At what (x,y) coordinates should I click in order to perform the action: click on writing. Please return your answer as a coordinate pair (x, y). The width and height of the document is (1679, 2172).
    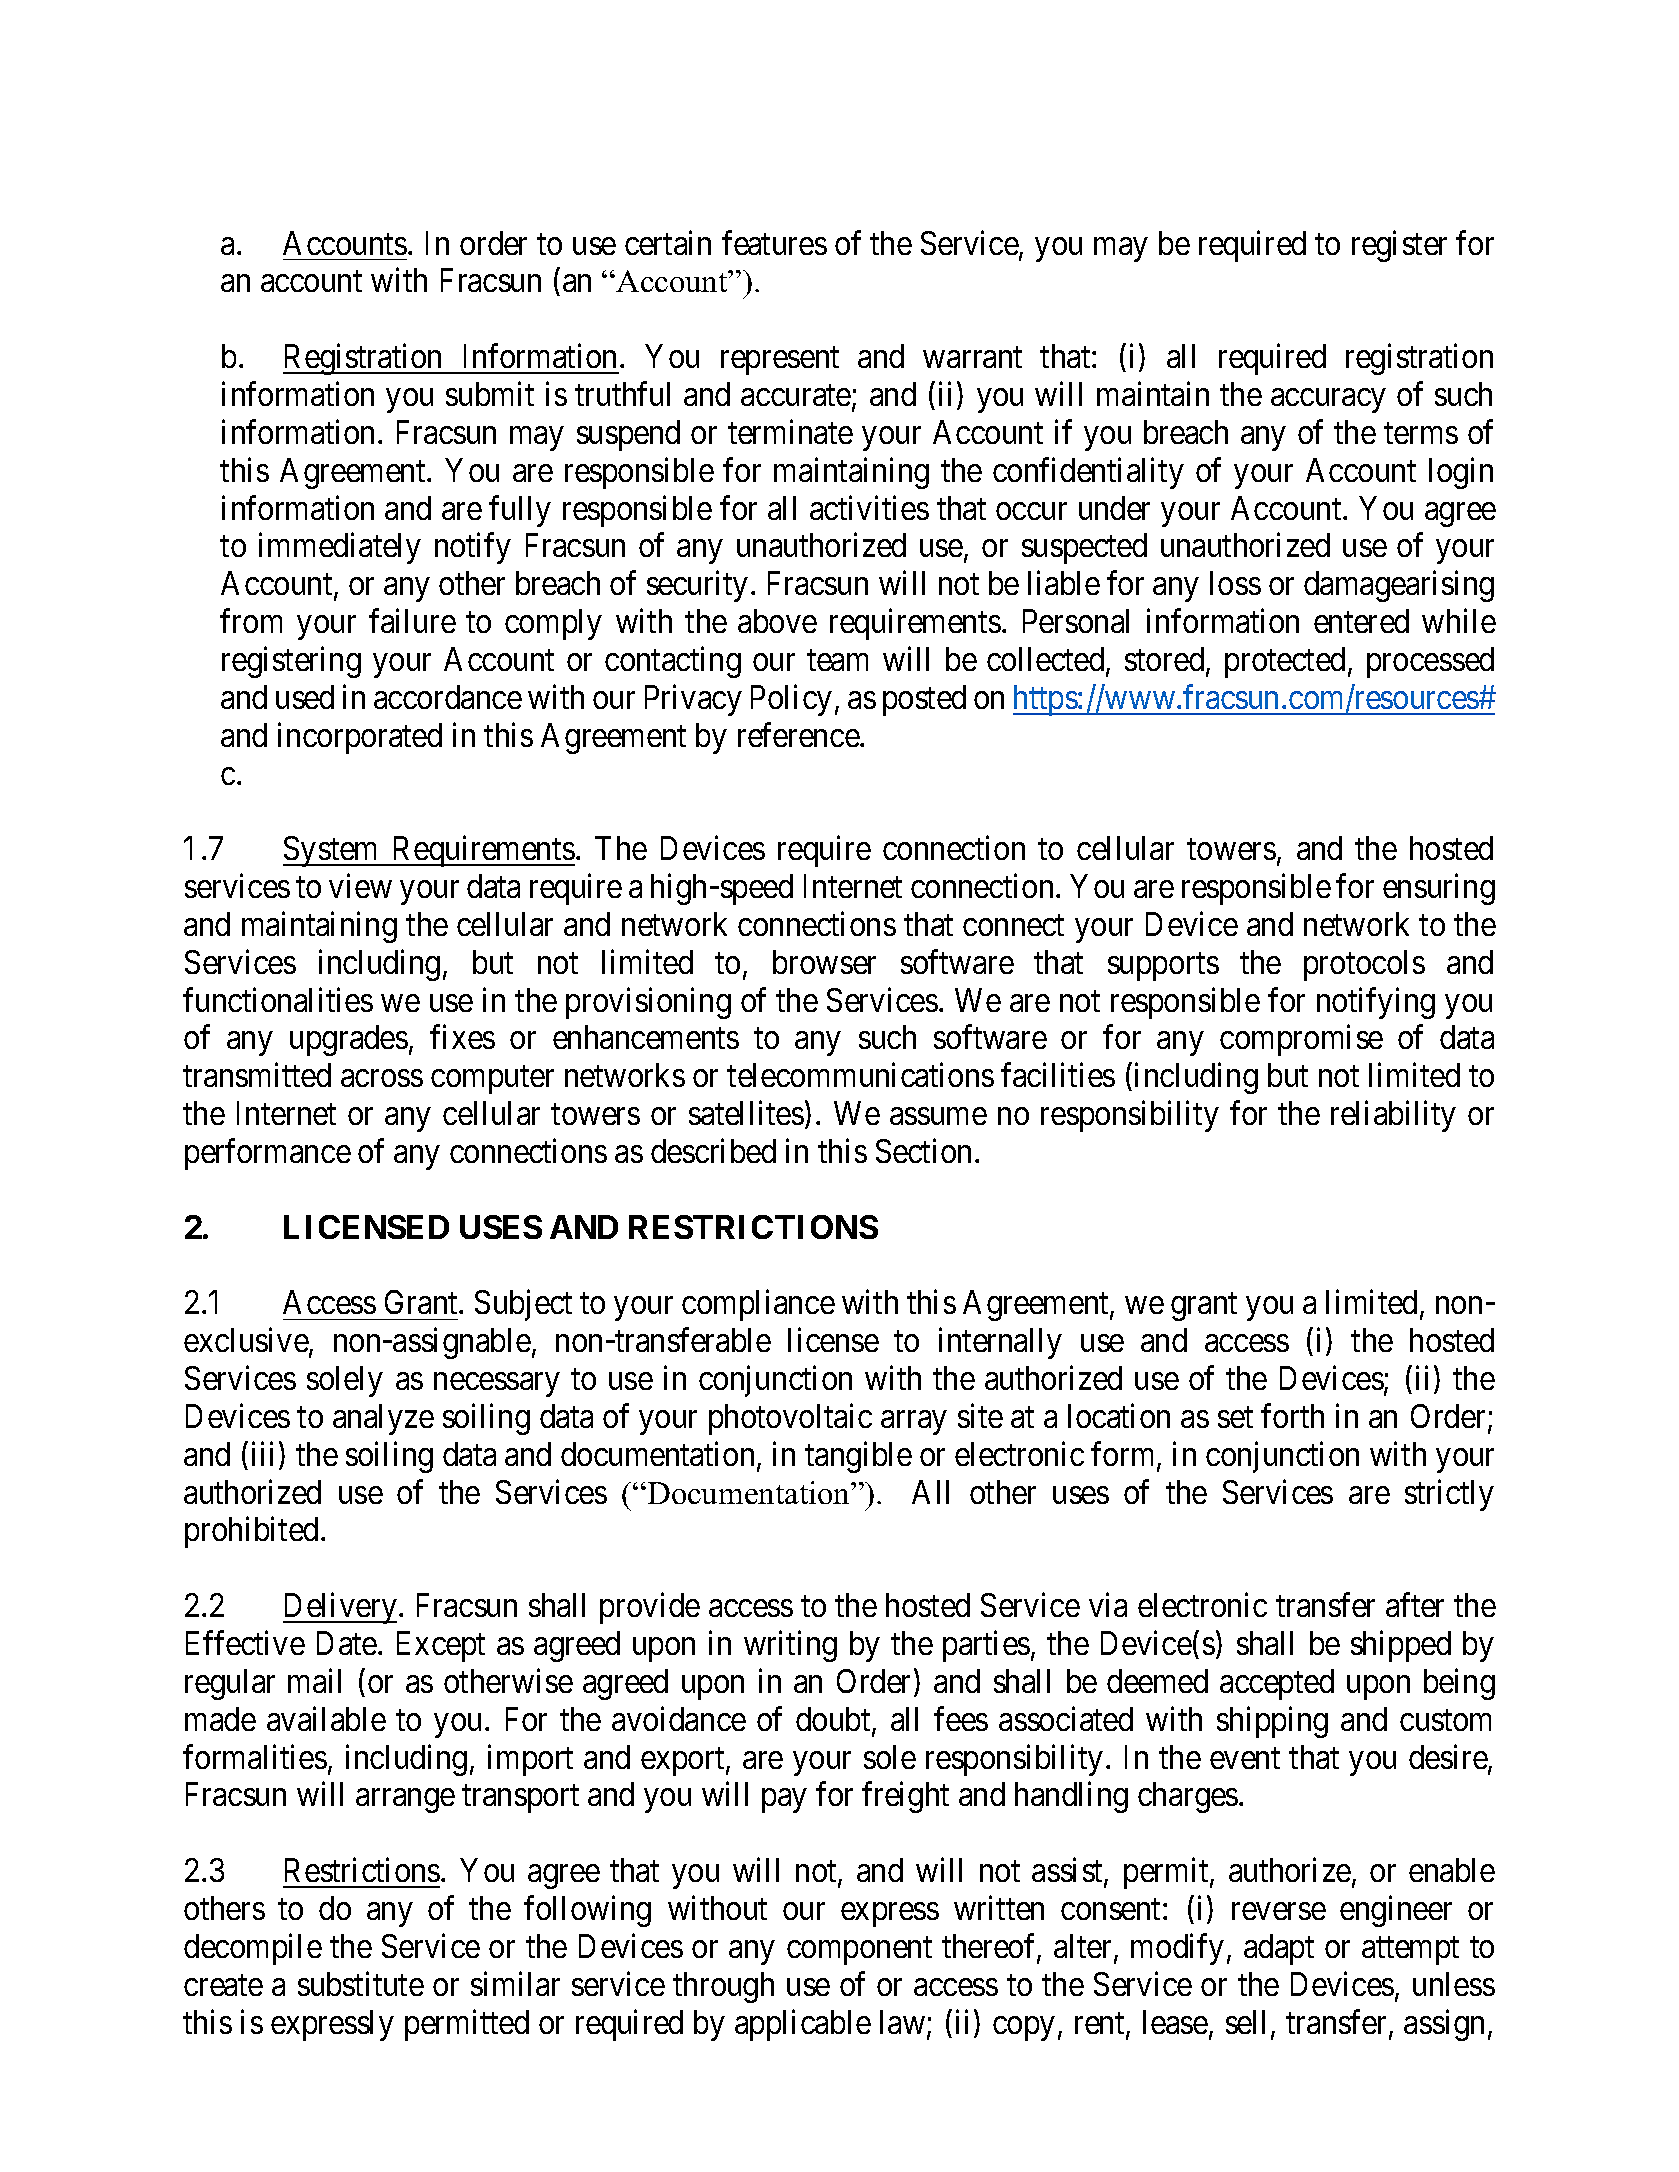
    Looking at the image, I should click on (790, 1646).
